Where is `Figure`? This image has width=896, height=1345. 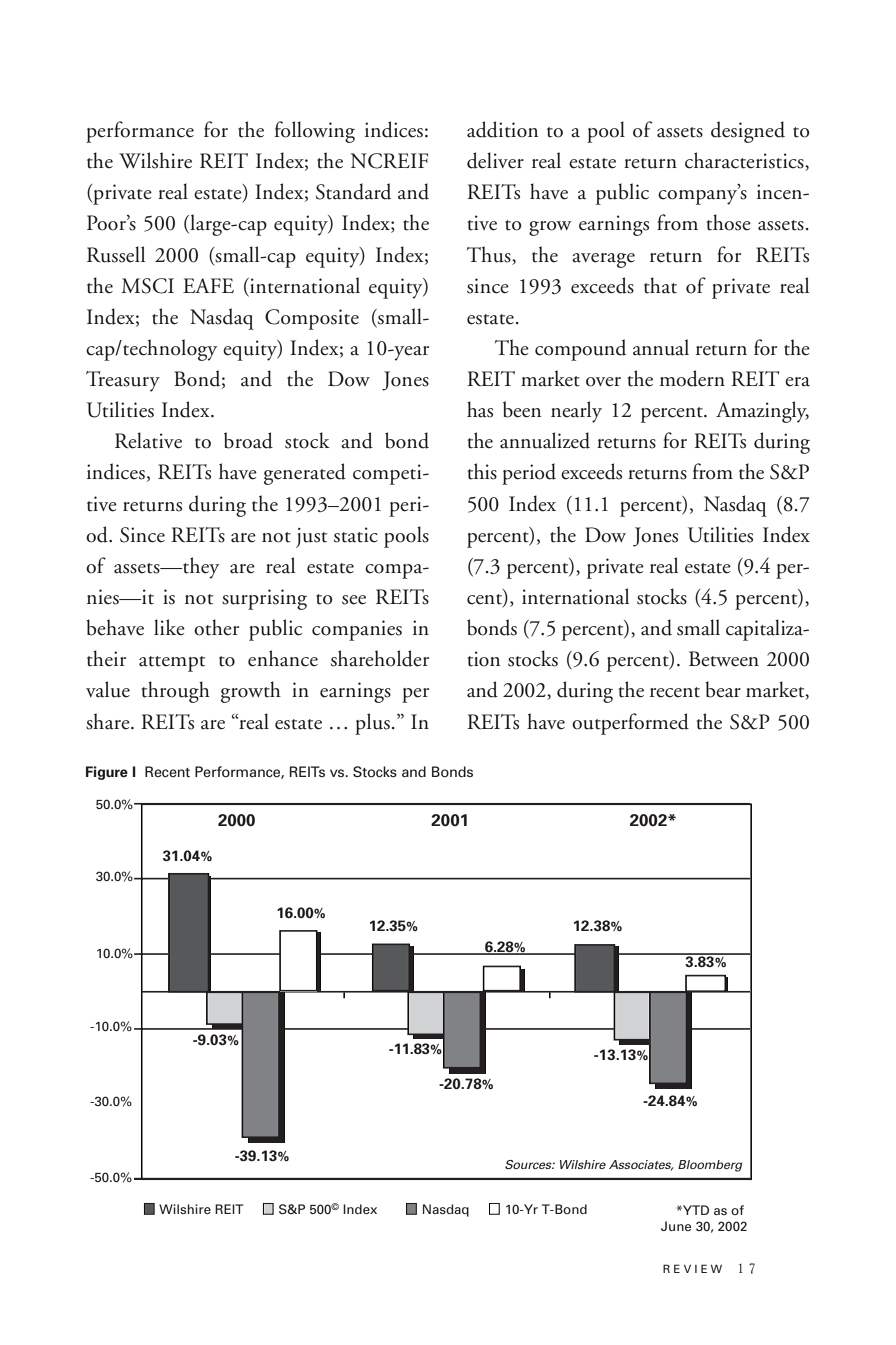
Figure is located at coordinates (107, 773).
